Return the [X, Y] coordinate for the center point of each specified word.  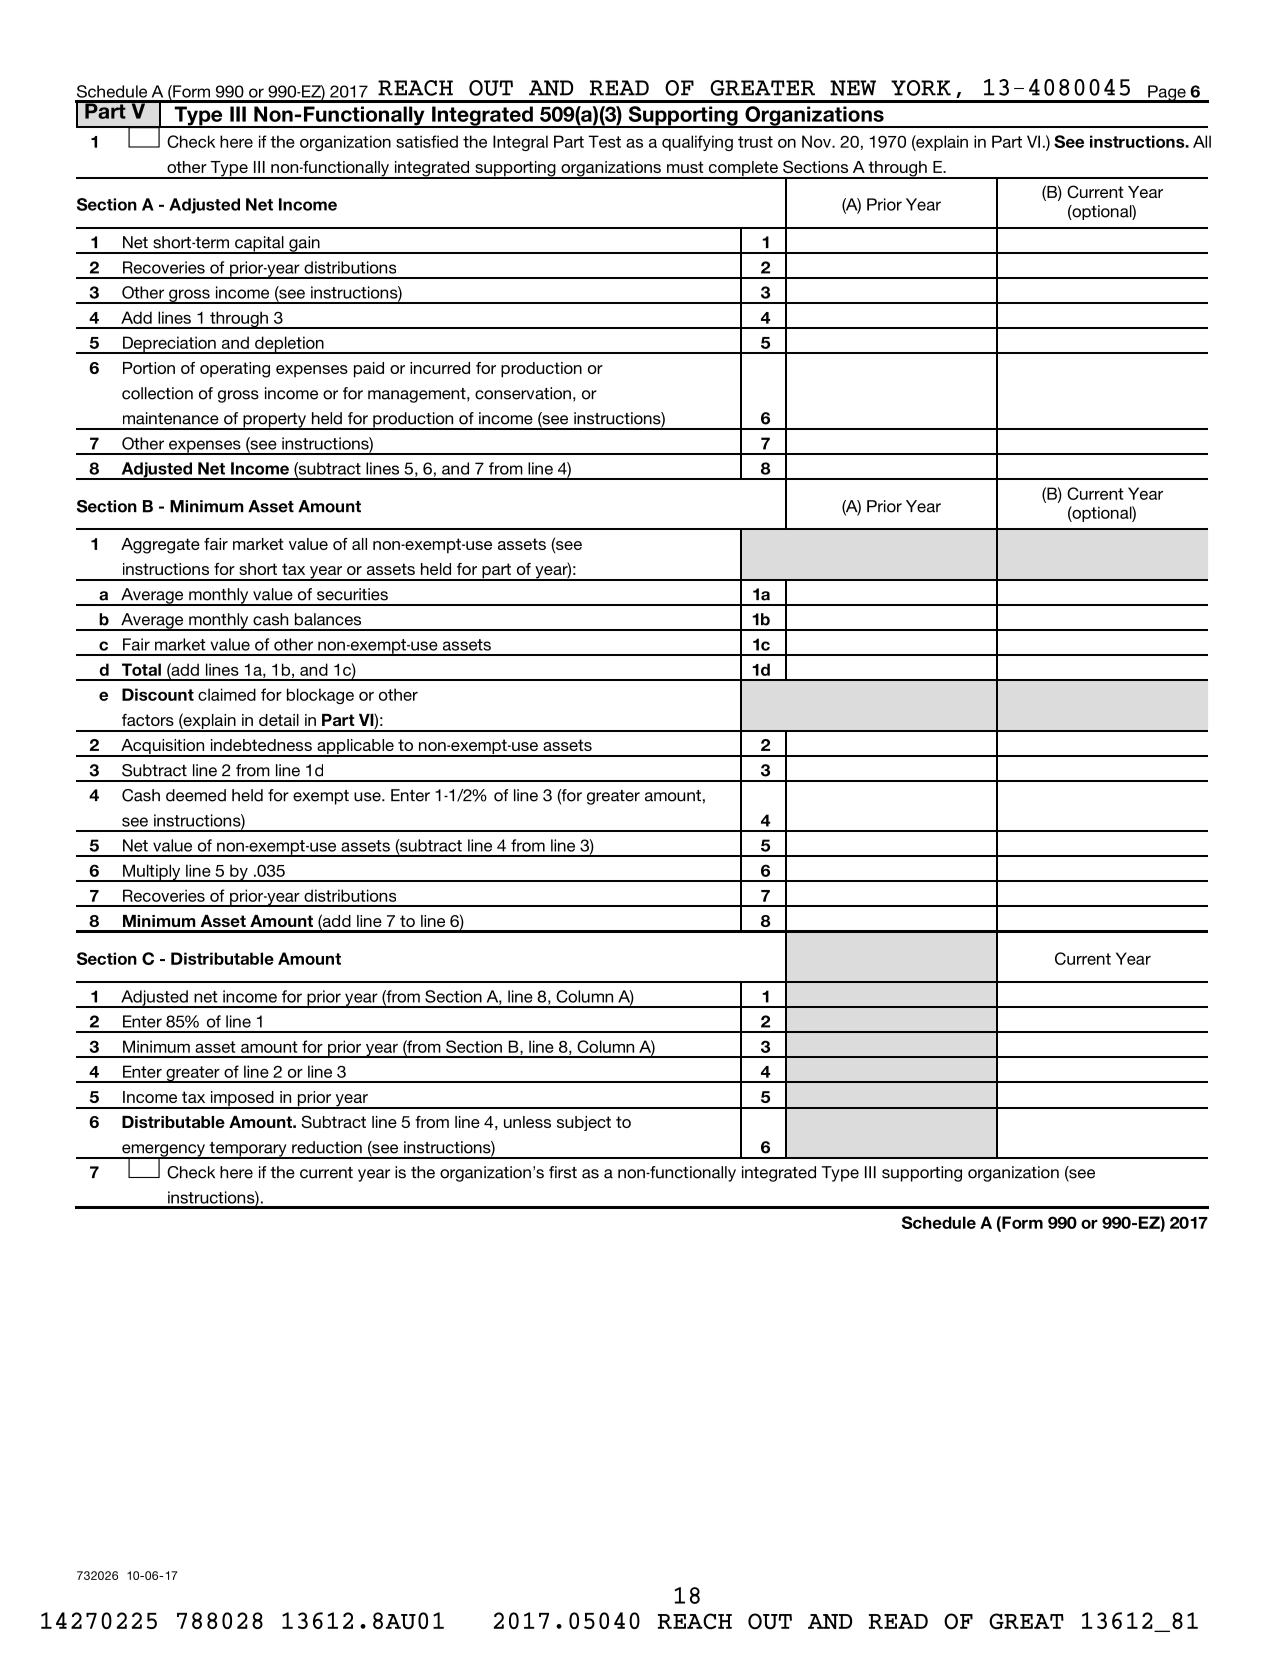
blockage [320, 696]
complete [743, 170]
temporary [248, 1150]
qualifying [697, 143]
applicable [355, 748]
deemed [196, 795]
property [275, 421]
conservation [523, 393]
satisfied [427, 141]
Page [1167, 94]
